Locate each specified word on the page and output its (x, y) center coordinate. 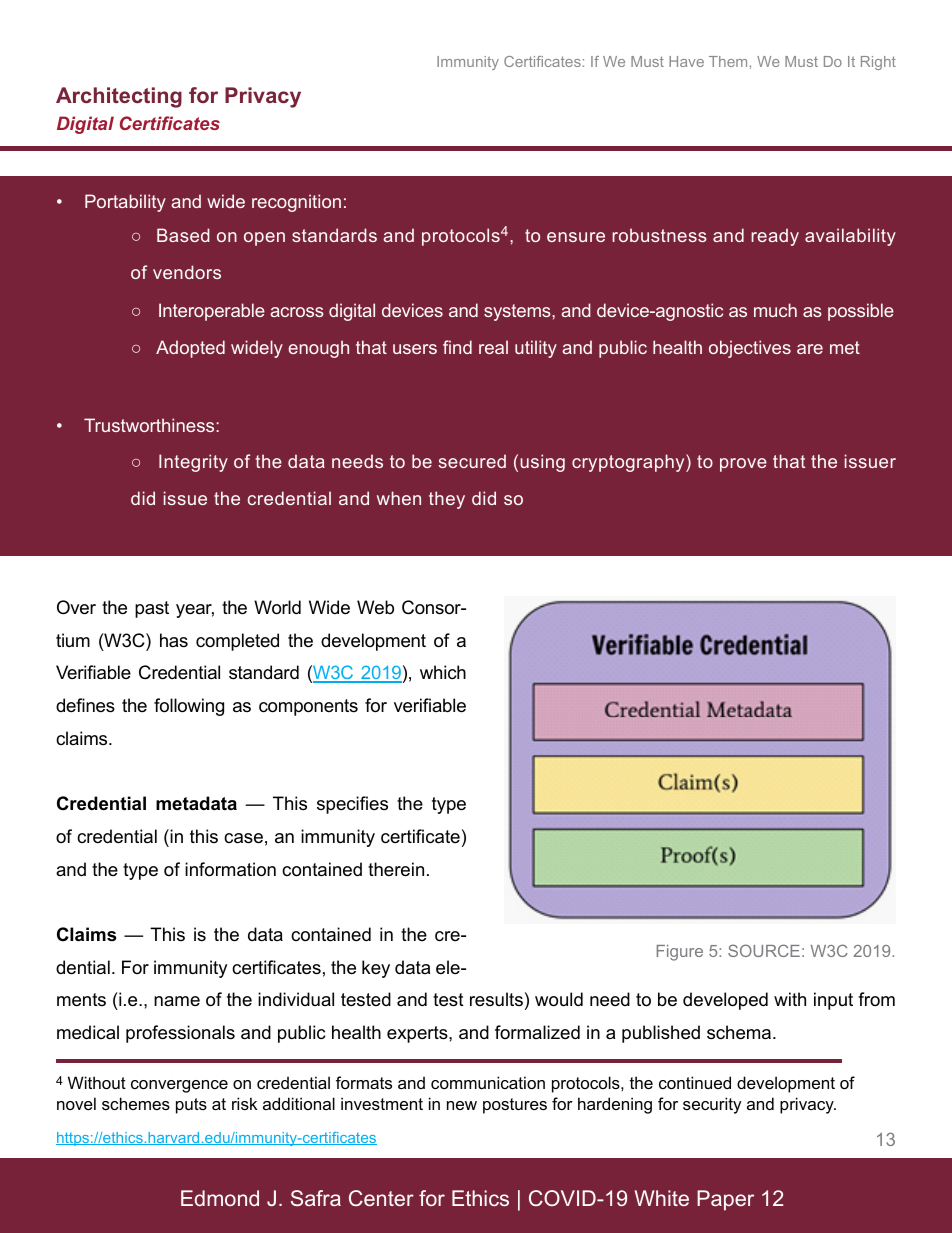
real (493, 347)
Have (686, 61)
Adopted (190, 349)
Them (728, 61)
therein (396, 869)
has (174, 640)
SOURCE (764, 950)
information (230, 869)
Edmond (220, 1198)
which (443, 672)
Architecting (119, 97)
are (810, 349)
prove (743, 465)
